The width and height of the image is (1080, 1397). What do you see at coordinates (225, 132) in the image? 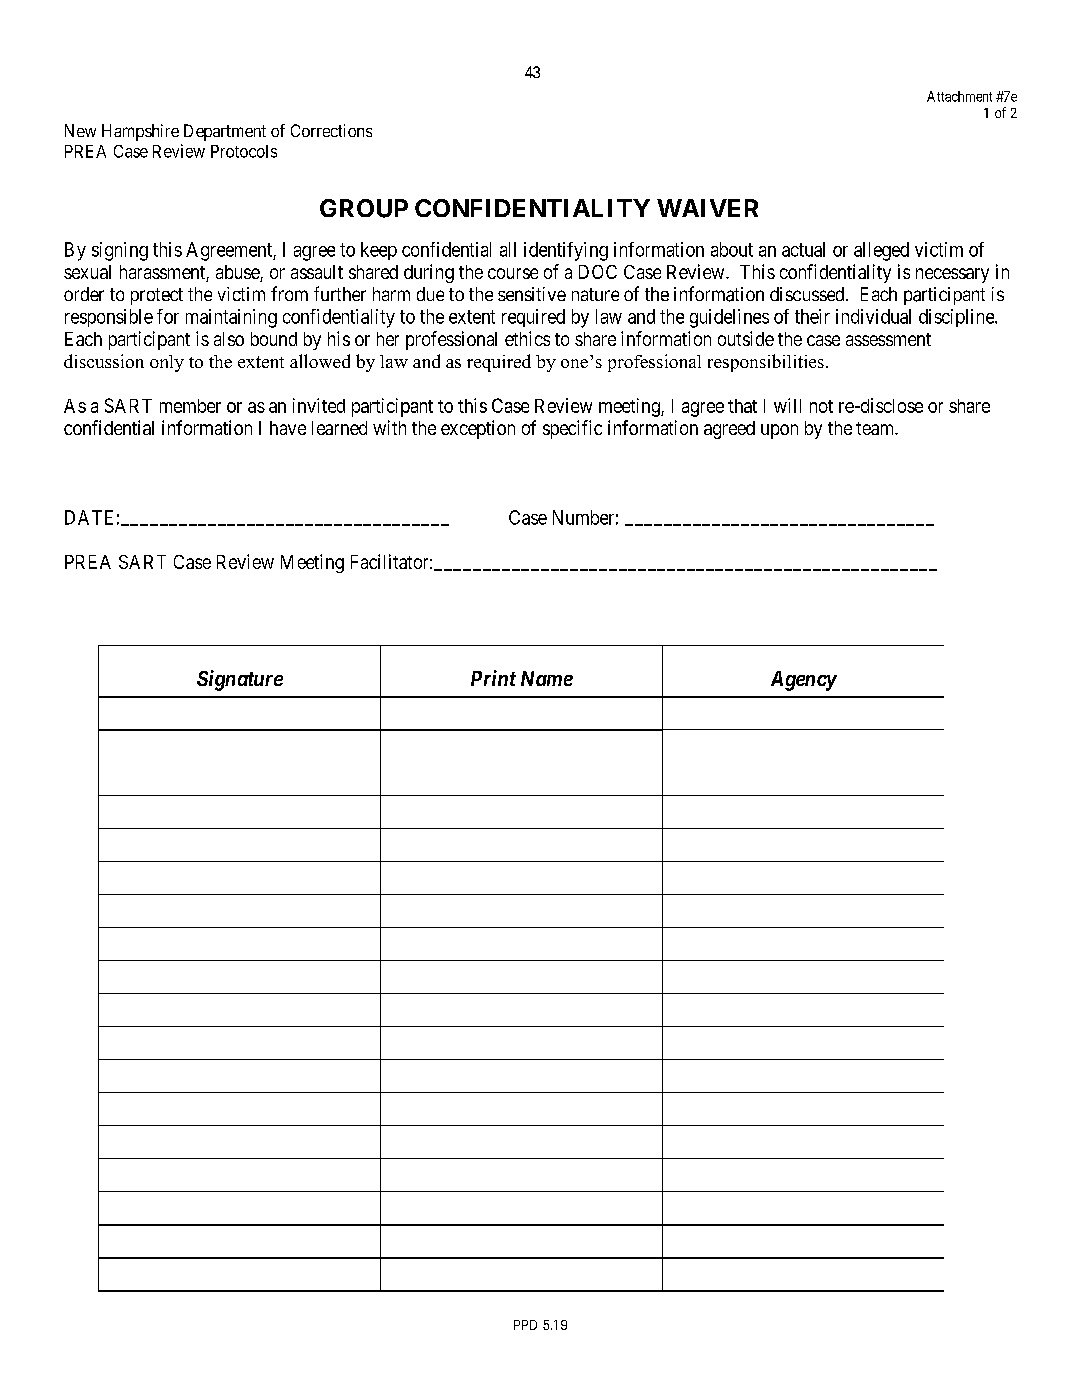
I see `Department` at bounding box center [225, 132].
